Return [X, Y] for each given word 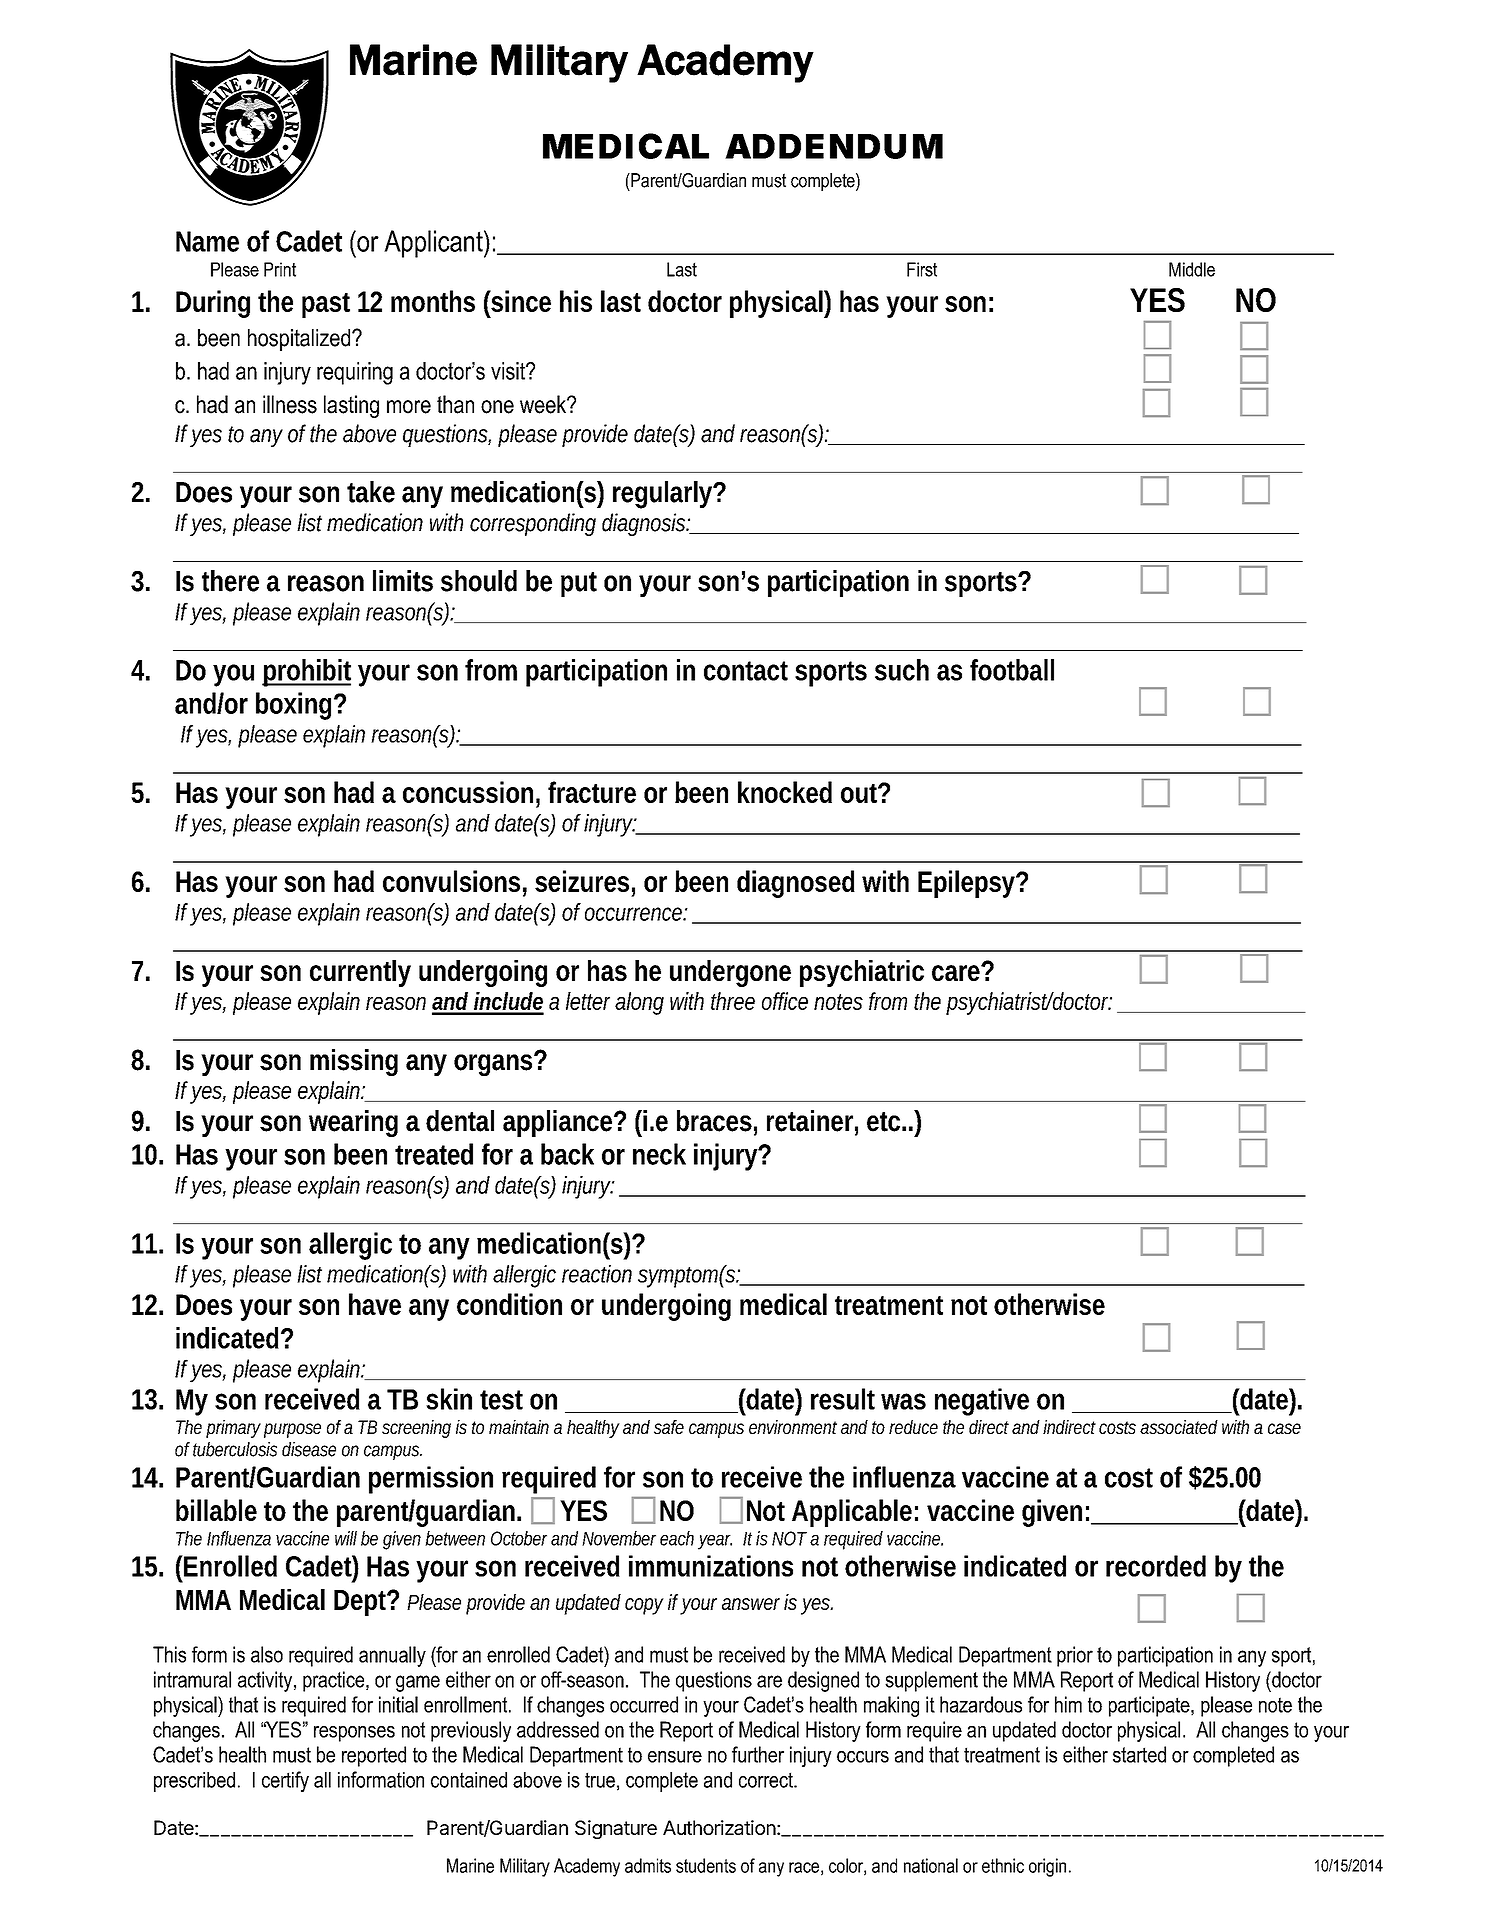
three [733, 1001]
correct [767, 1780]
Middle [1192, 269]
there [230, 581]
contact [746, 671]
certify [285, 1781]
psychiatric [862, 973]
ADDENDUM [834, 146]
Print [280, 269]
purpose [292, 1430]
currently [360, 973]
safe [669, 1427]
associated [1179, 1427]
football [1012, 670]
